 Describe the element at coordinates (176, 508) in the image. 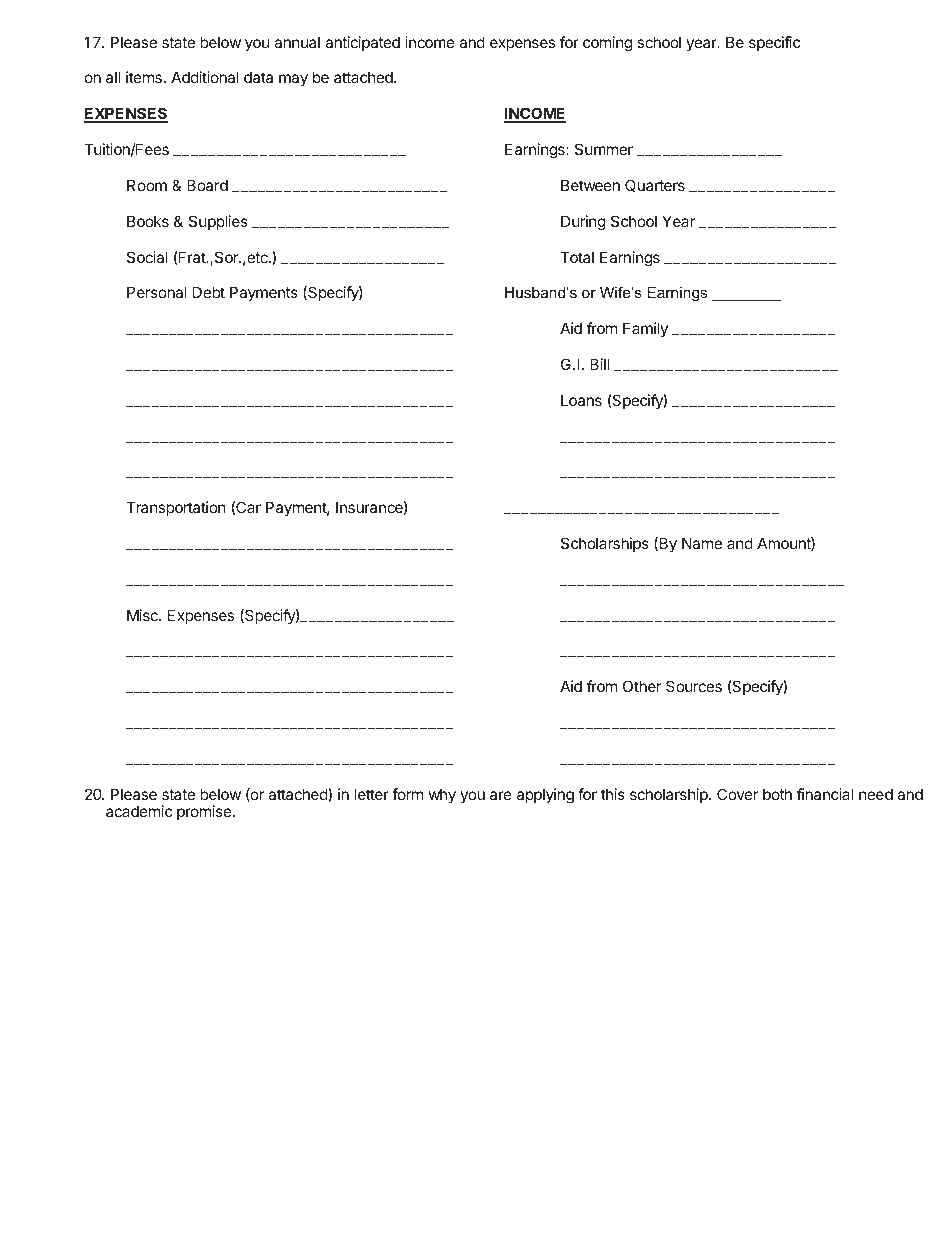

I see `Transportation` at that location.
